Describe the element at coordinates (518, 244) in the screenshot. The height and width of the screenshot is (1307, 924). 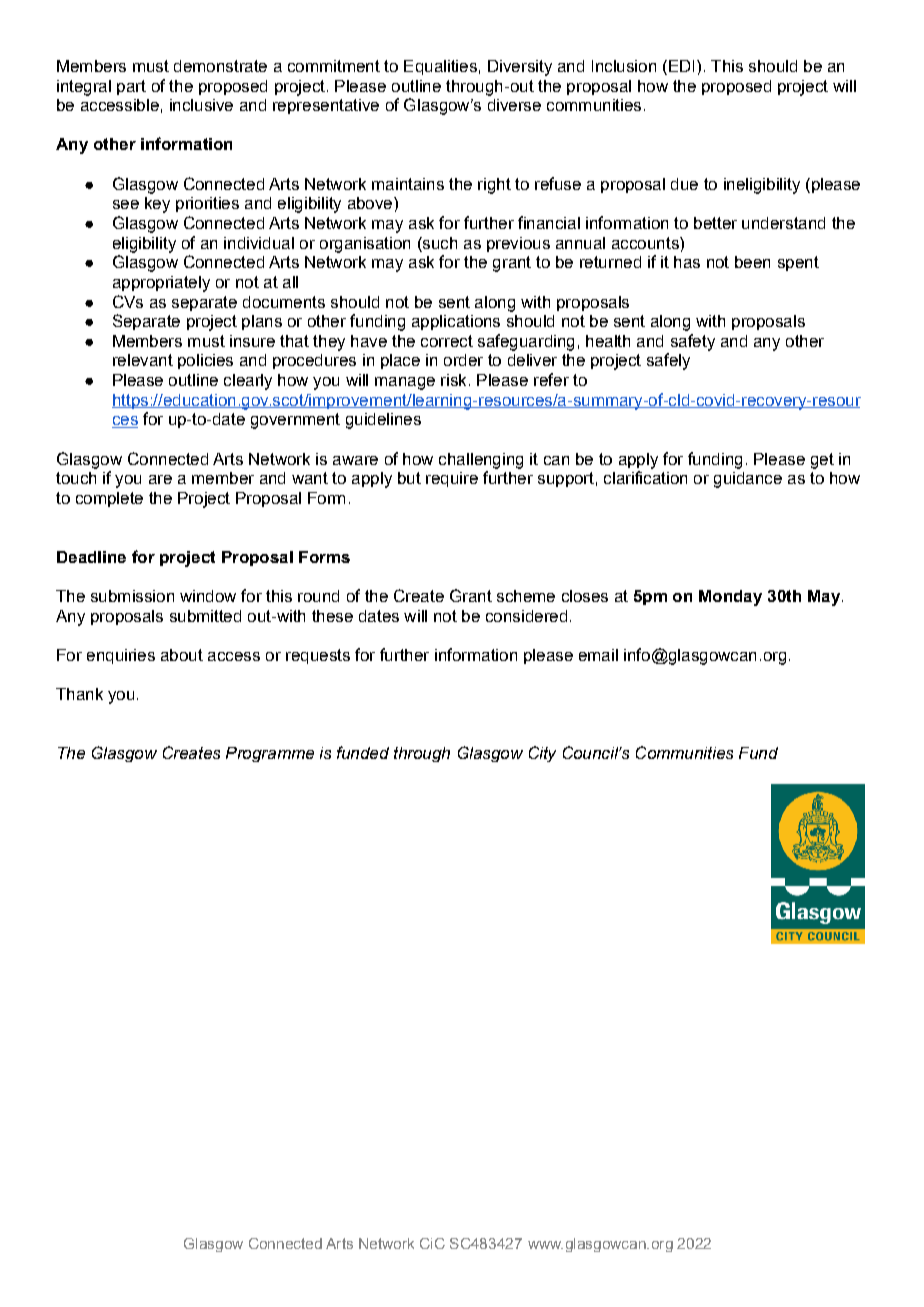
I see `previous` at that location.
